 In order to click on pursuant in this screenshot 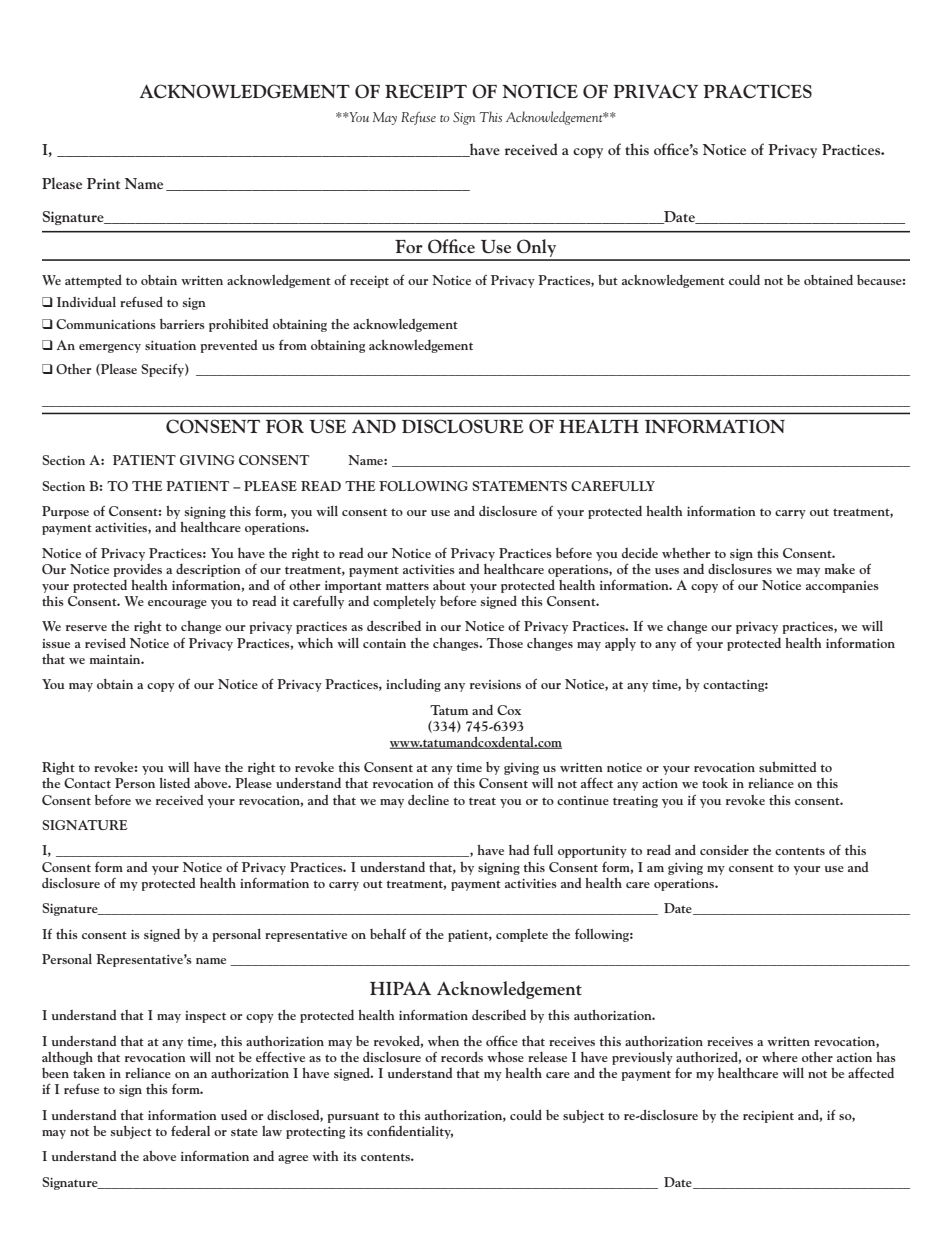, I will do `click(353, 1118)`.
